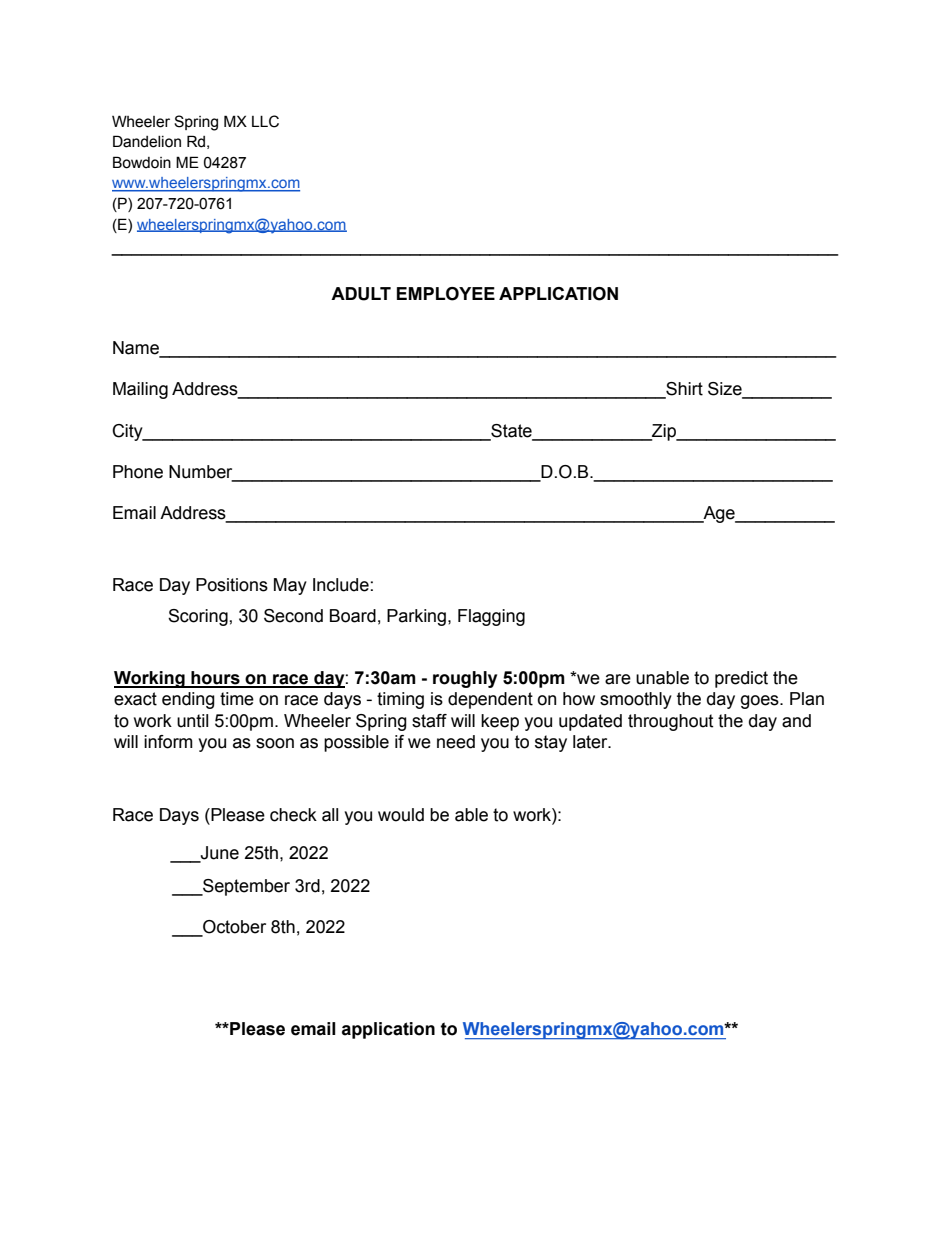 The image size is (952, 1233). I want to click on Positions, so click(232, 585).
